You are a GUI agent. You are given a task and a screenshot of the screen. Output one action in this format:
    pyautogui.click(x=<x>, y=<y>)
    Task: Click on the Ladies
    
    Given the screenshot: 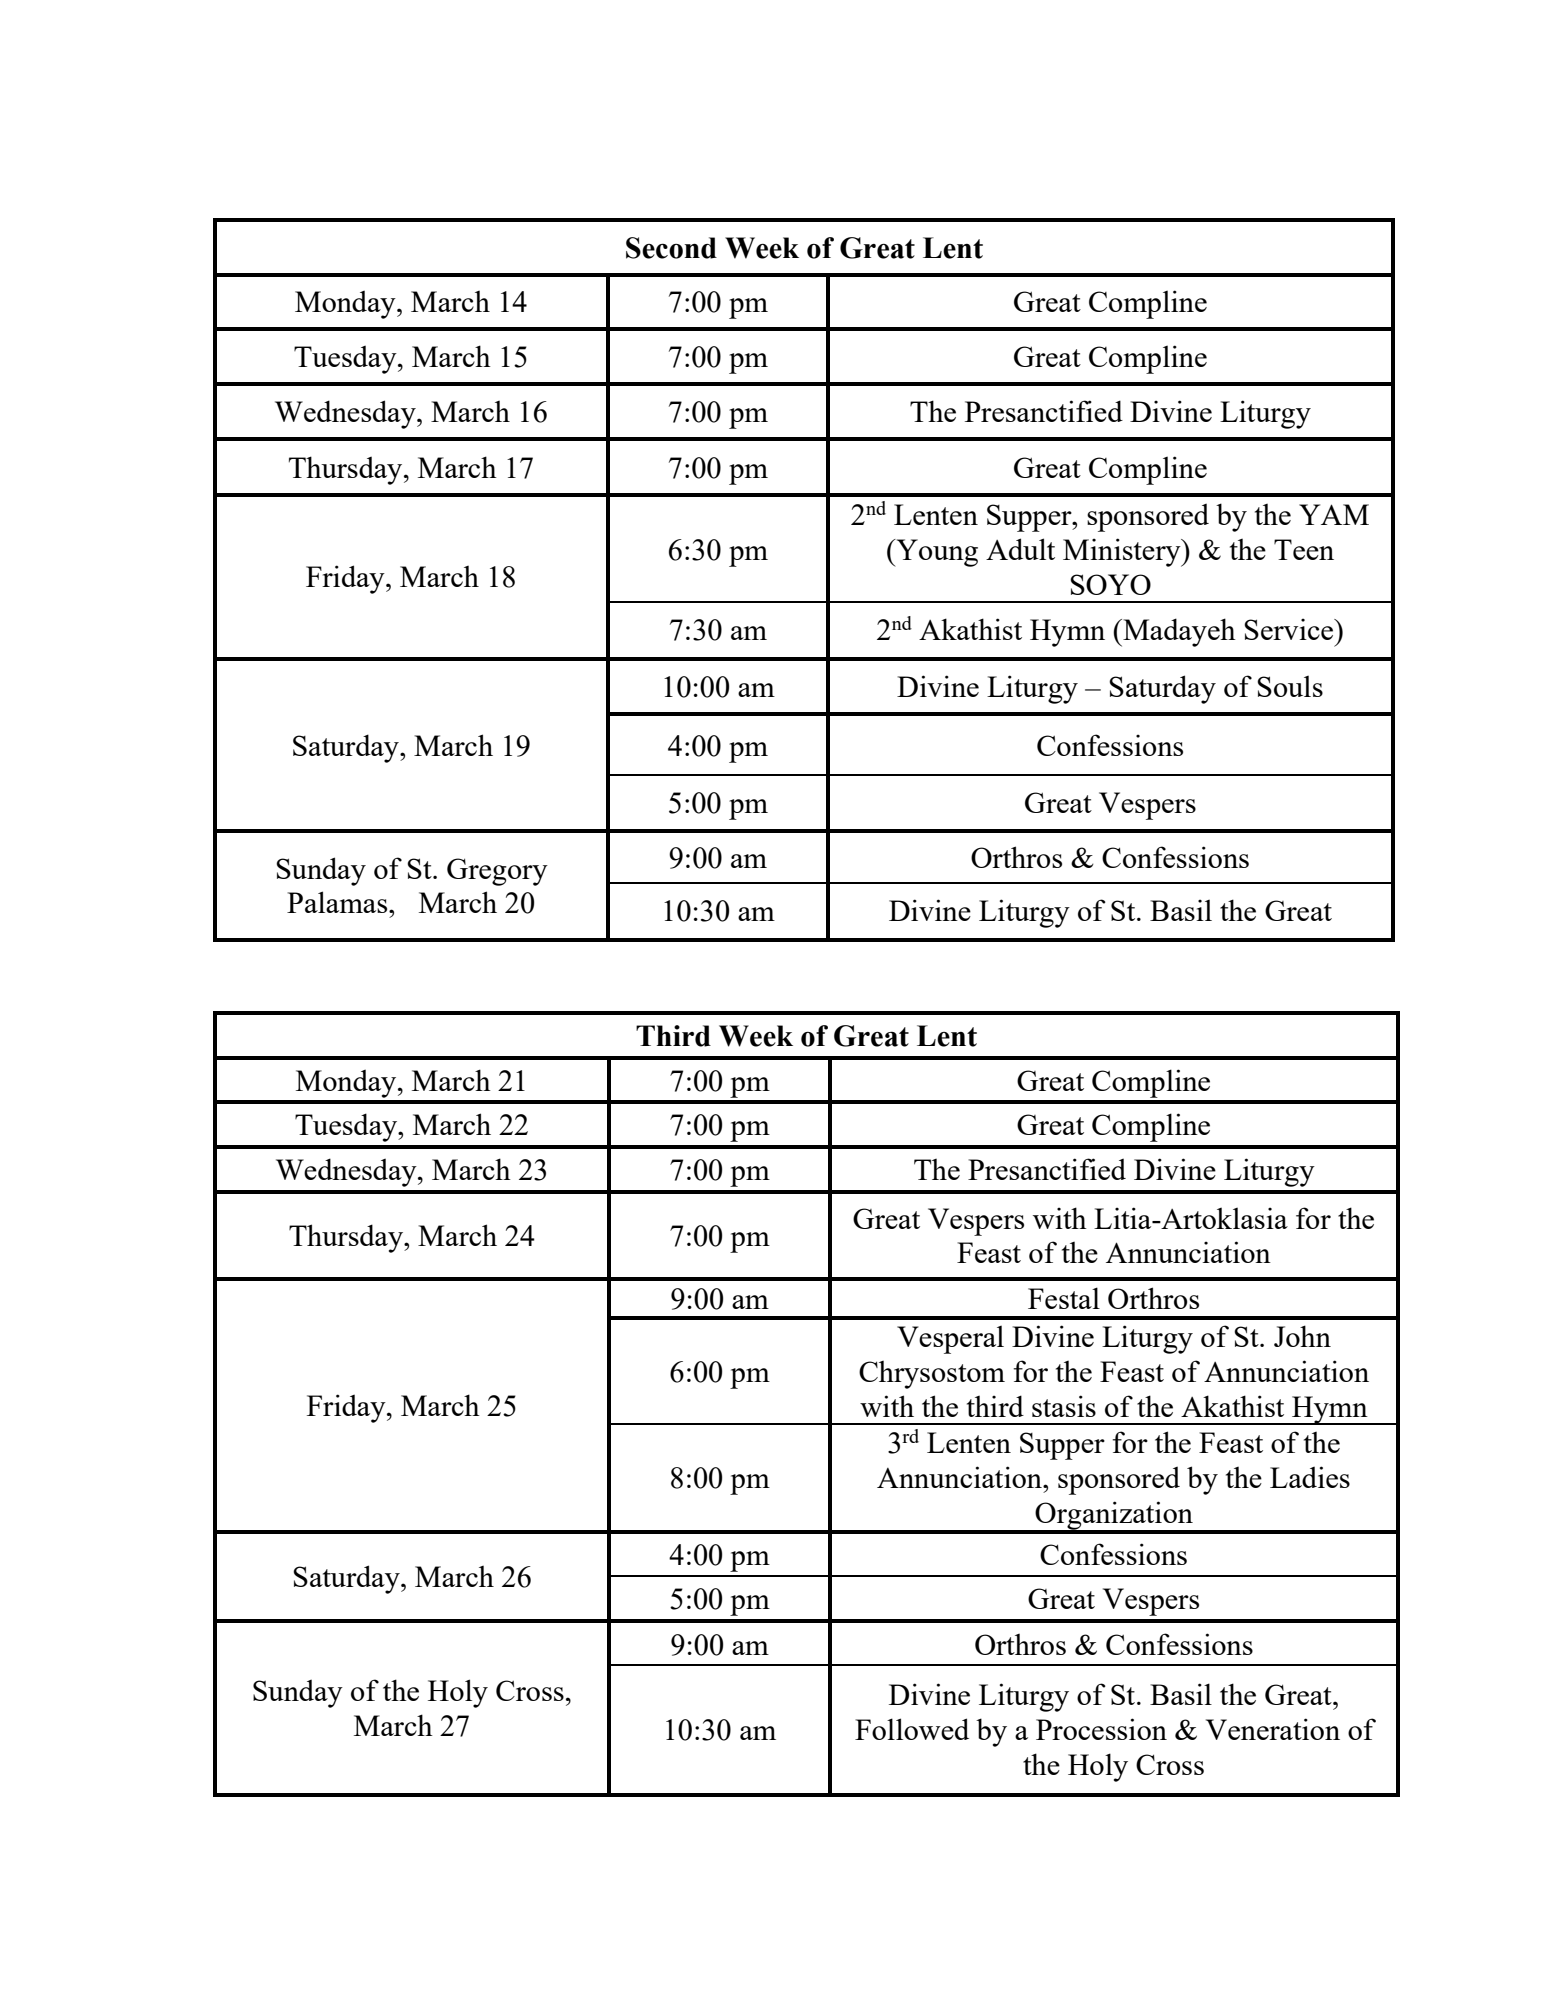 What is the action you would take?
    pyautogui.click(x=1310, y=1477)
